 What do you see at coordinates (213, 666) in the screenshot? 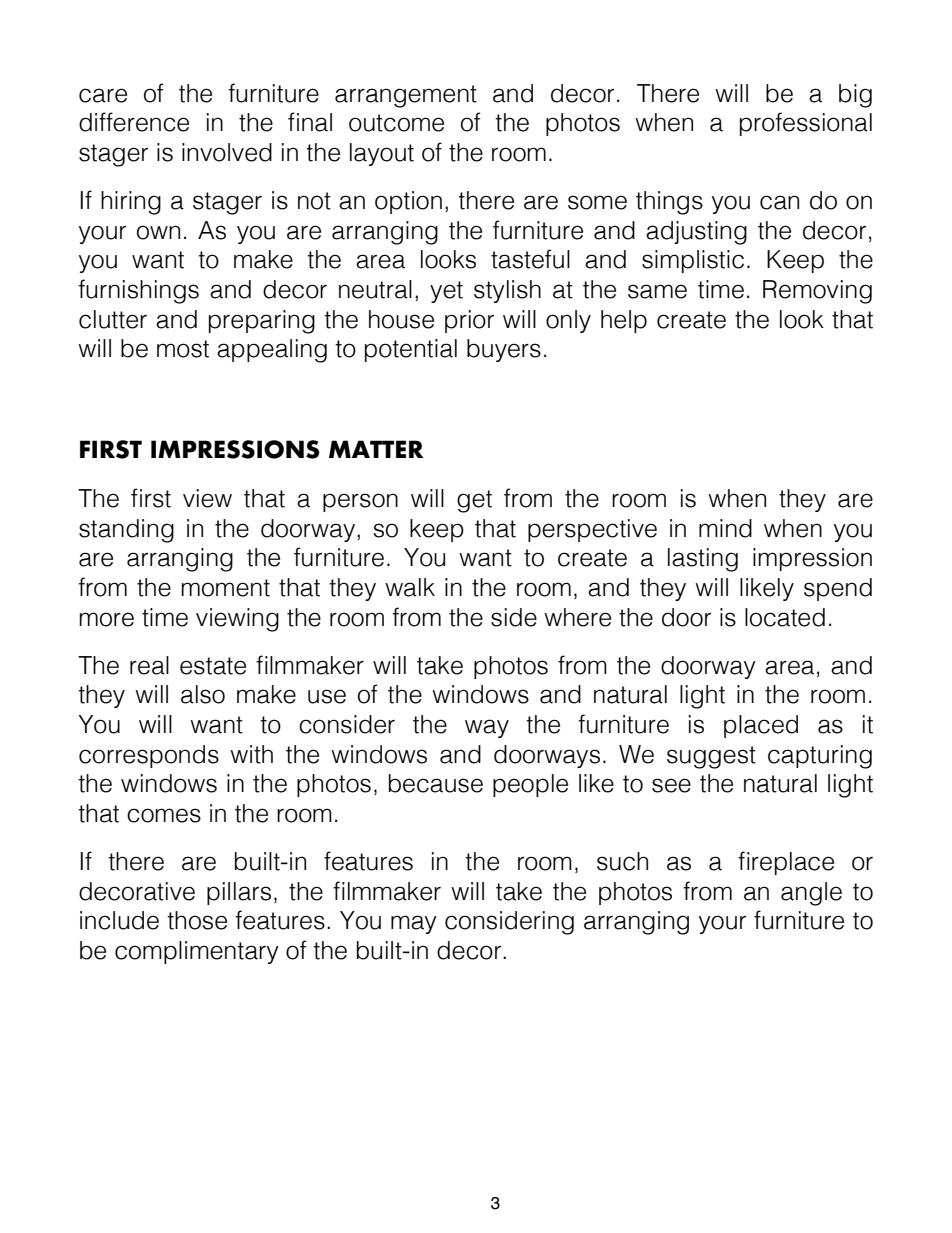
I see `estate` at bounding box center [213, 666].
